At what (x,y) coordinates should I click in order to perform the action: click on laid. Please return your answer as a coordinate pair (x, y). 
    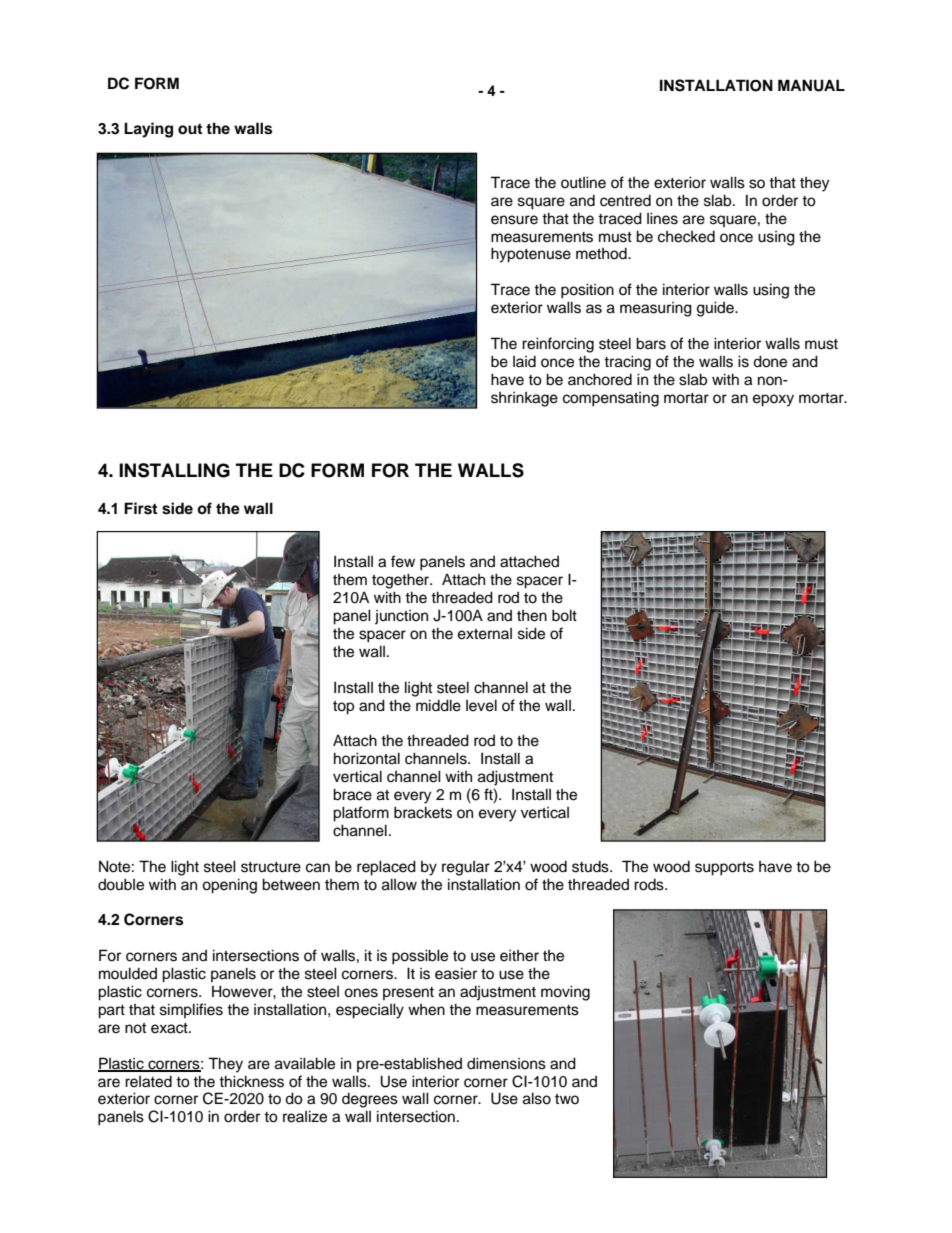
    Looking at the image, I should click on (524, 362).
